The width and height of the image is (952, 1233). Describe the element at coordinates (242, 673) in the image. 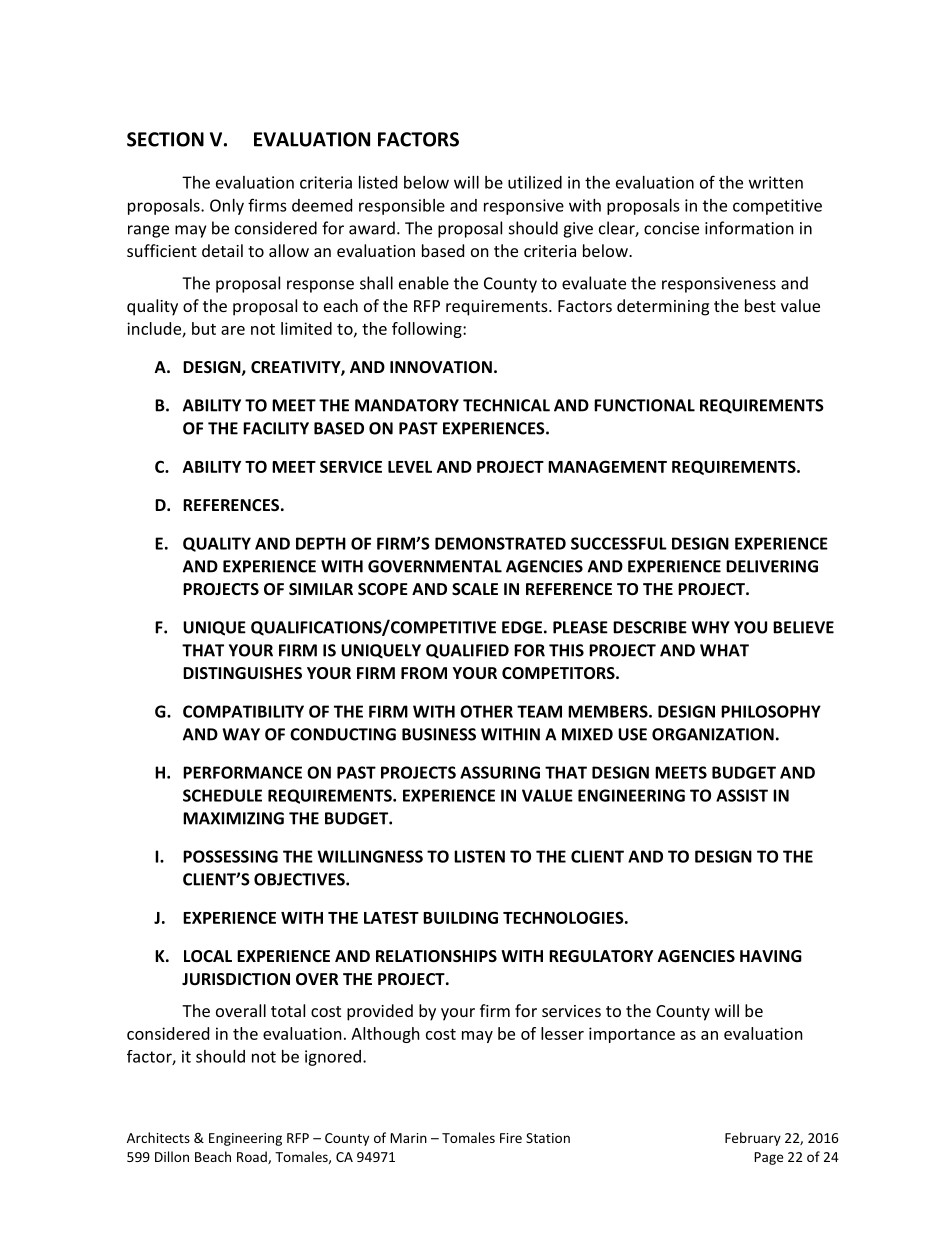

I see `DISTINGUISHES` at that location.
